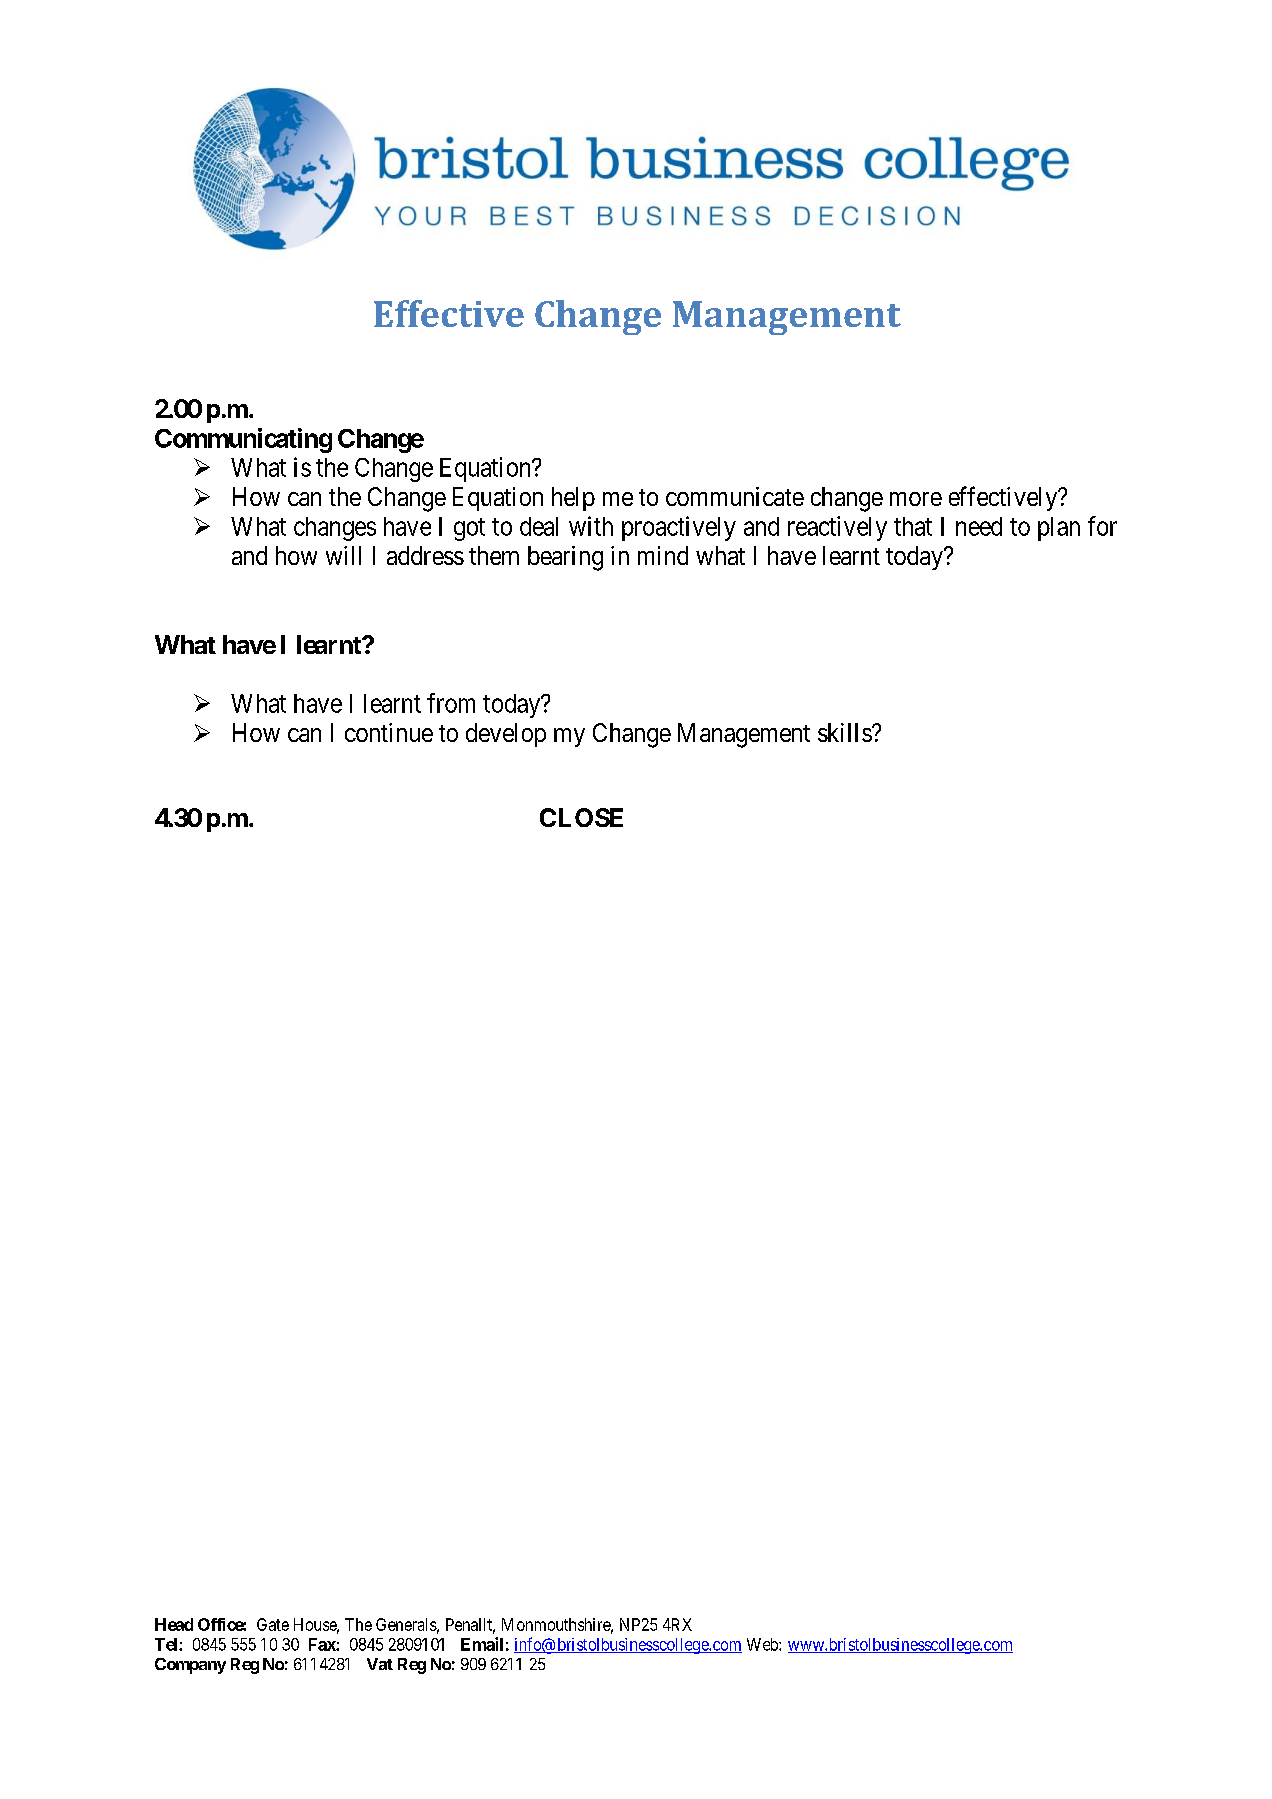  Describe the element at coordinates (573, 499) in the screenshot. I see `help` at that location.
